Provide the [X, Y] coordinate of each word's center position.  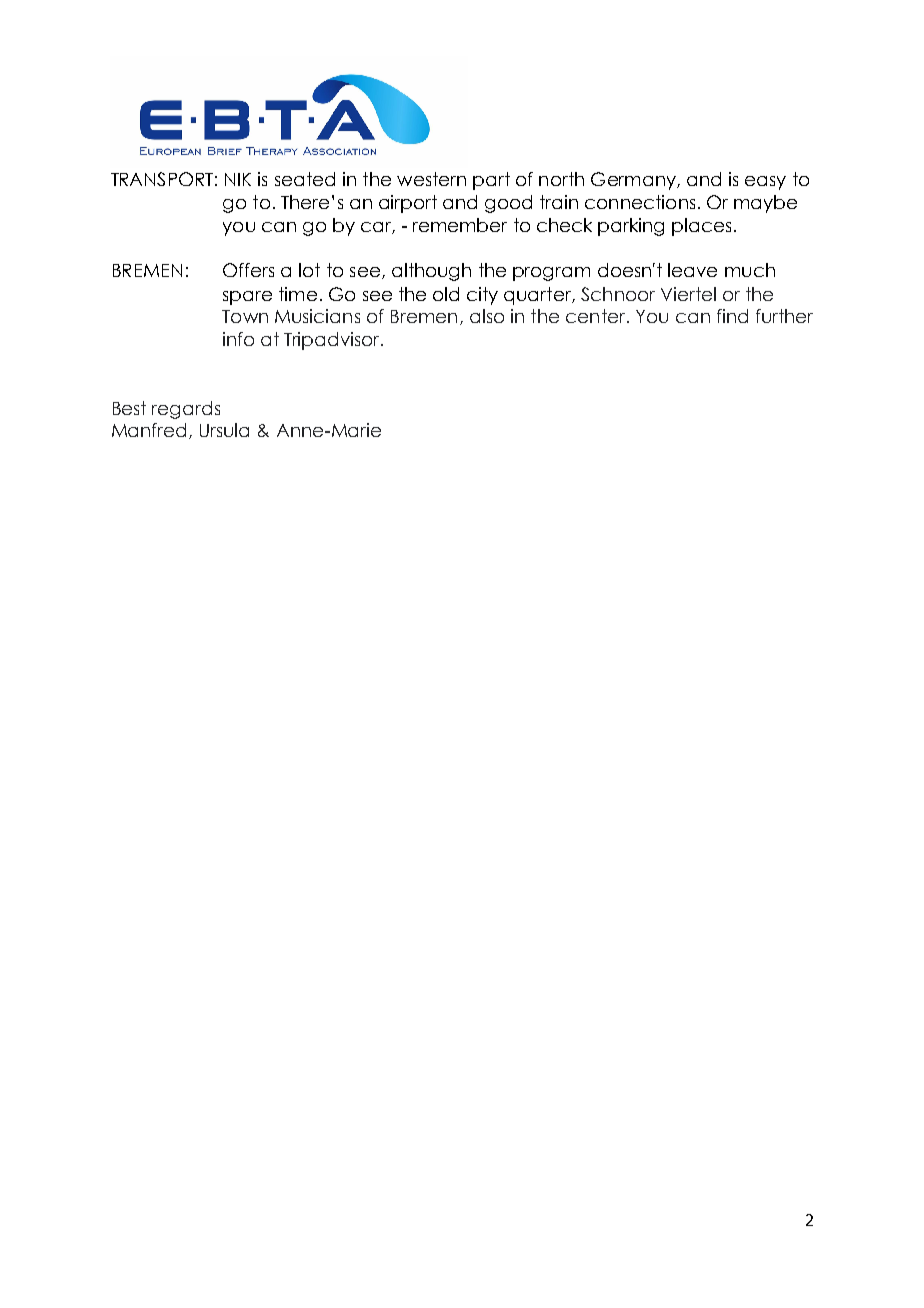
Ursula [224, 430]
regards [186, 410]
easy [765, 183]
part [491, 181]
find [732, 316]
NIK [238, 179]
